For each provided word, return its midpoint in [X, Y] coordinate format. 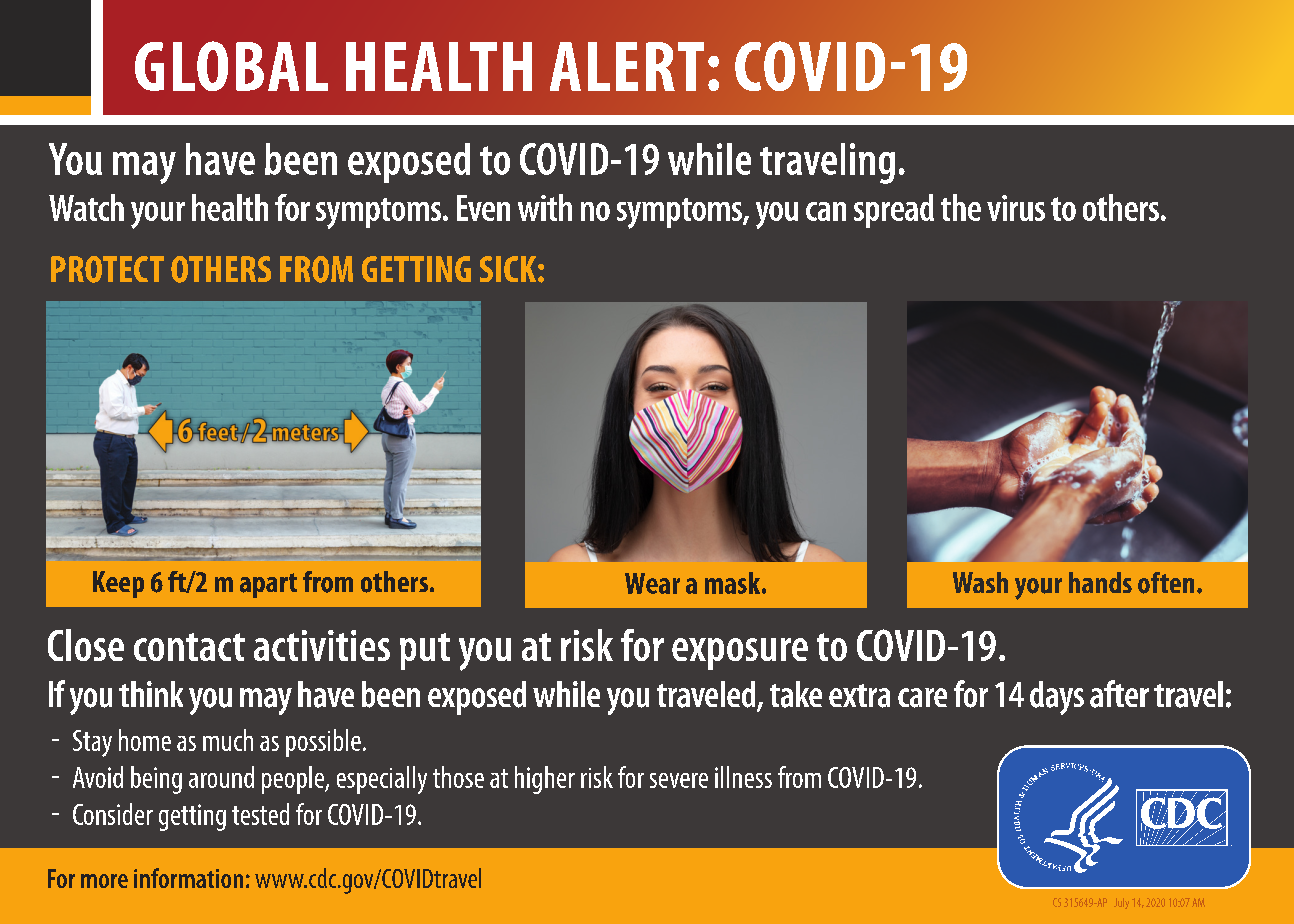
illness [743, 777]
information [188, 878]
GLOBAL [231, 66]
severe [679, 780]
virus [1016, 208]
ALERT [627, 66]
